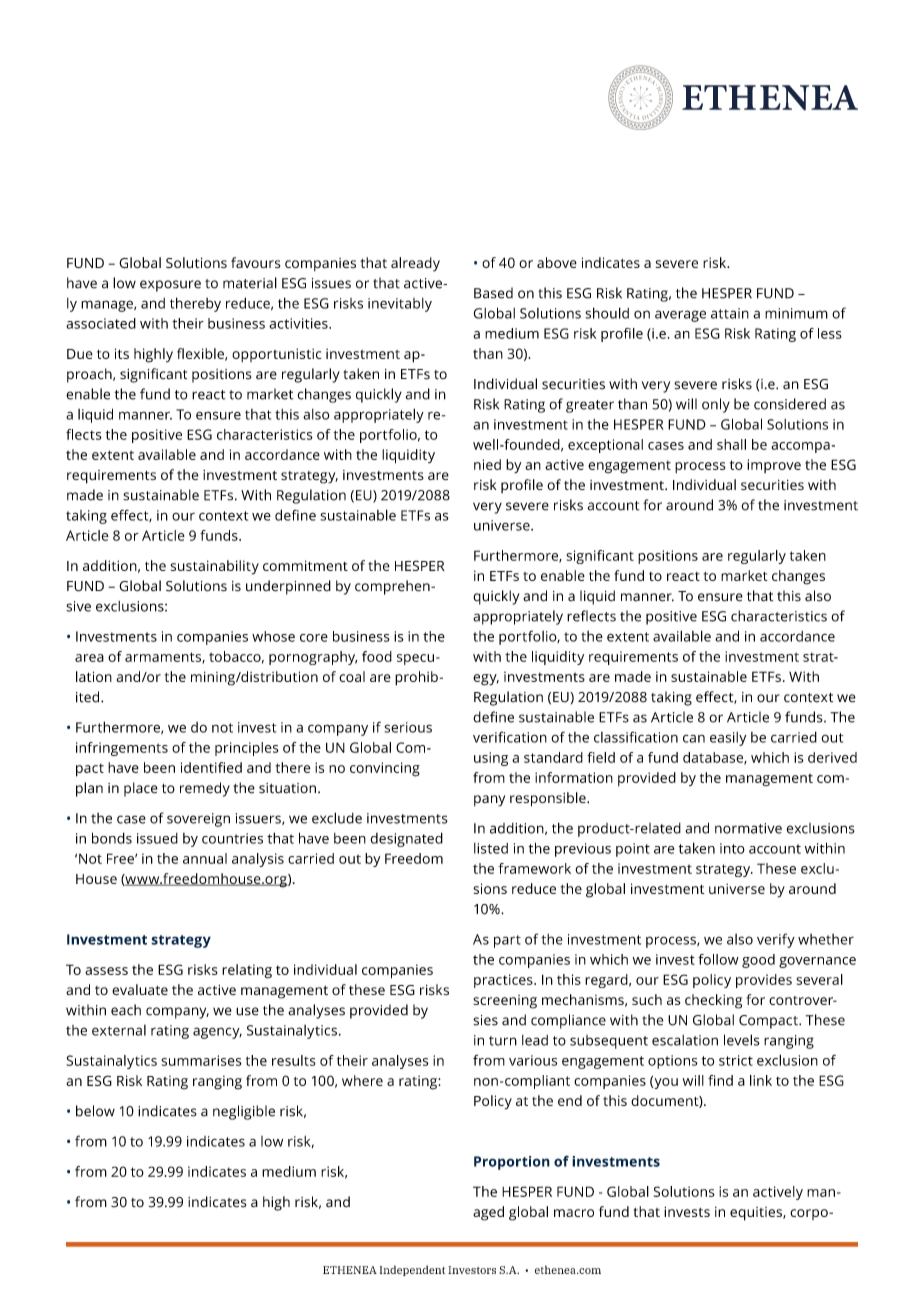  I want to click on negligible, so click(244, 1112).
